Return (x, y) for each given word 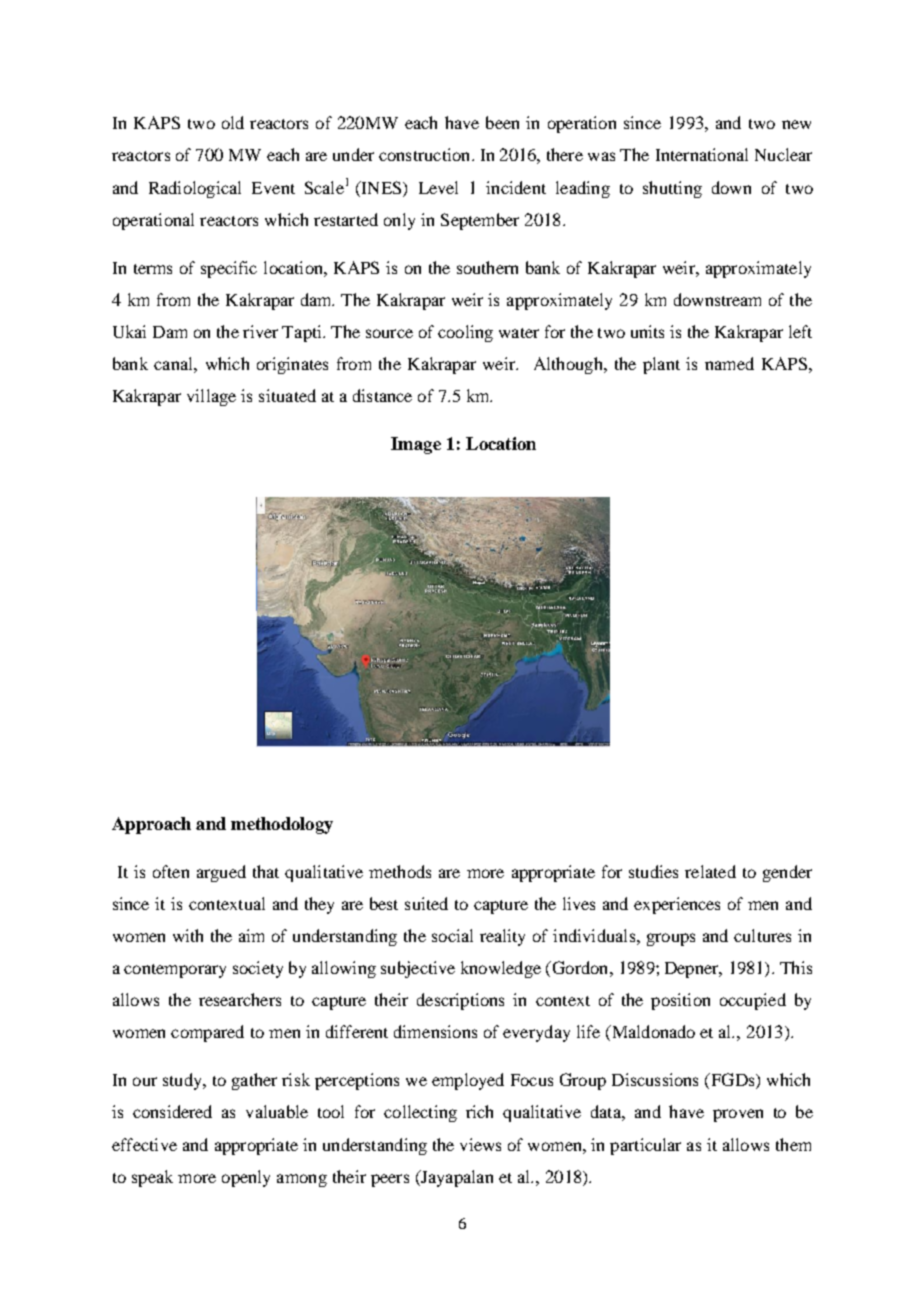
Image (416, 445)
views (480, 1144)
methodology (282, 825)
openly (246, 1178)
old (233, 122)
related (710, 871)
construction (426, 154)
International (702, 154)
